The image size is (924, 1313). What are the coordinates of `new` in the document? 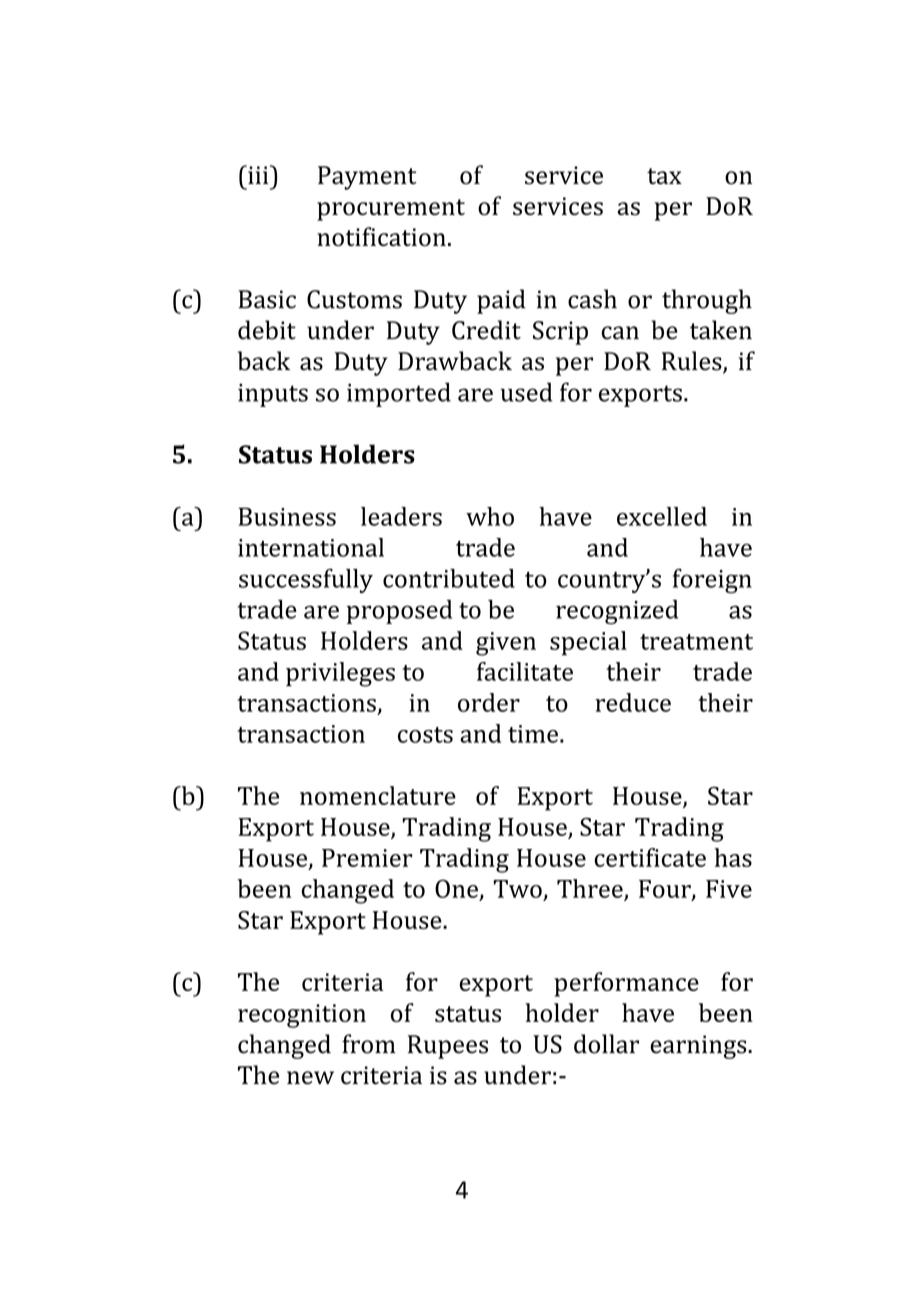 It's located at (310, 1078).
